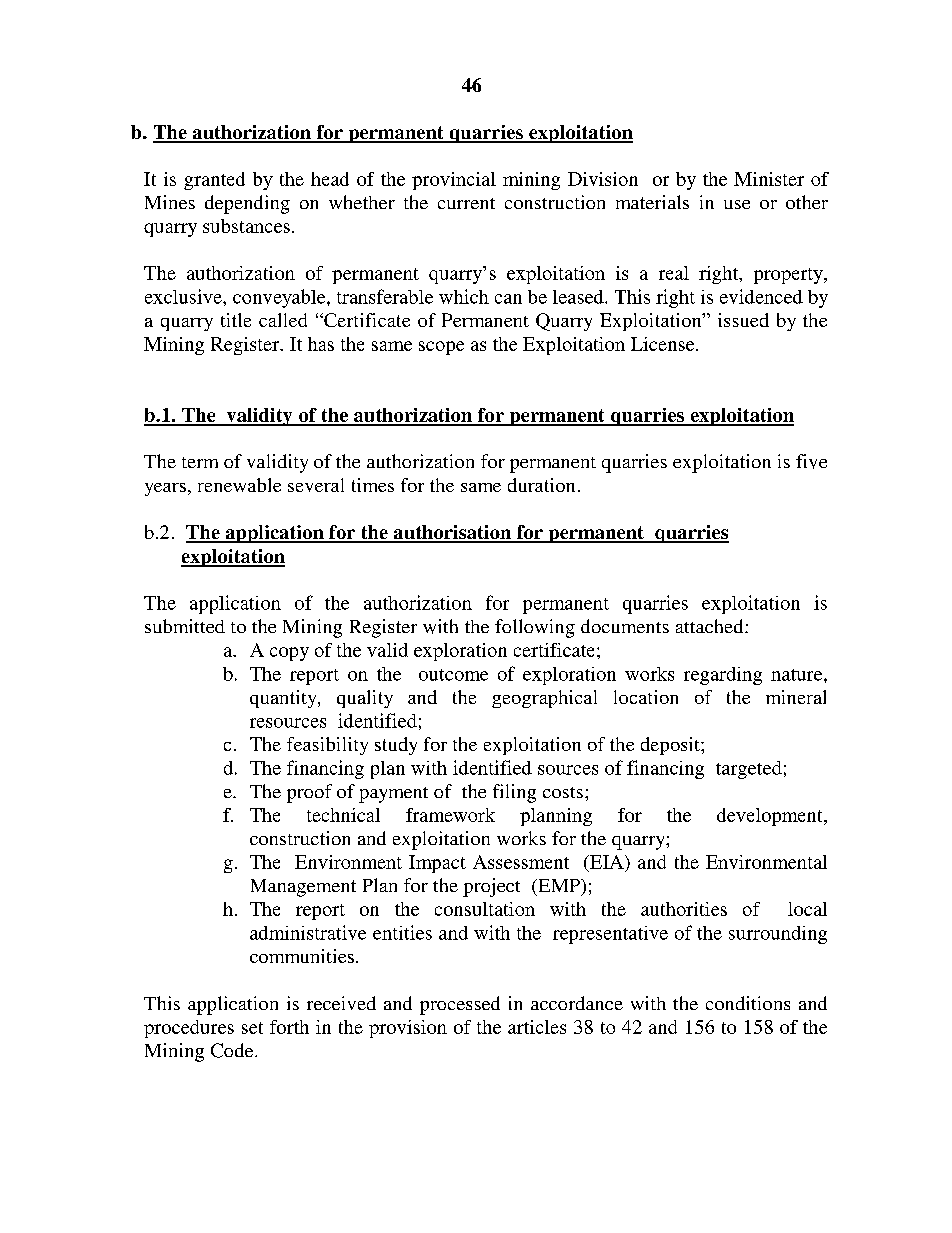 This page has height=1233, width=952. Describe the element at coordinates (466, 203) in the page. I see `current` at that location.
